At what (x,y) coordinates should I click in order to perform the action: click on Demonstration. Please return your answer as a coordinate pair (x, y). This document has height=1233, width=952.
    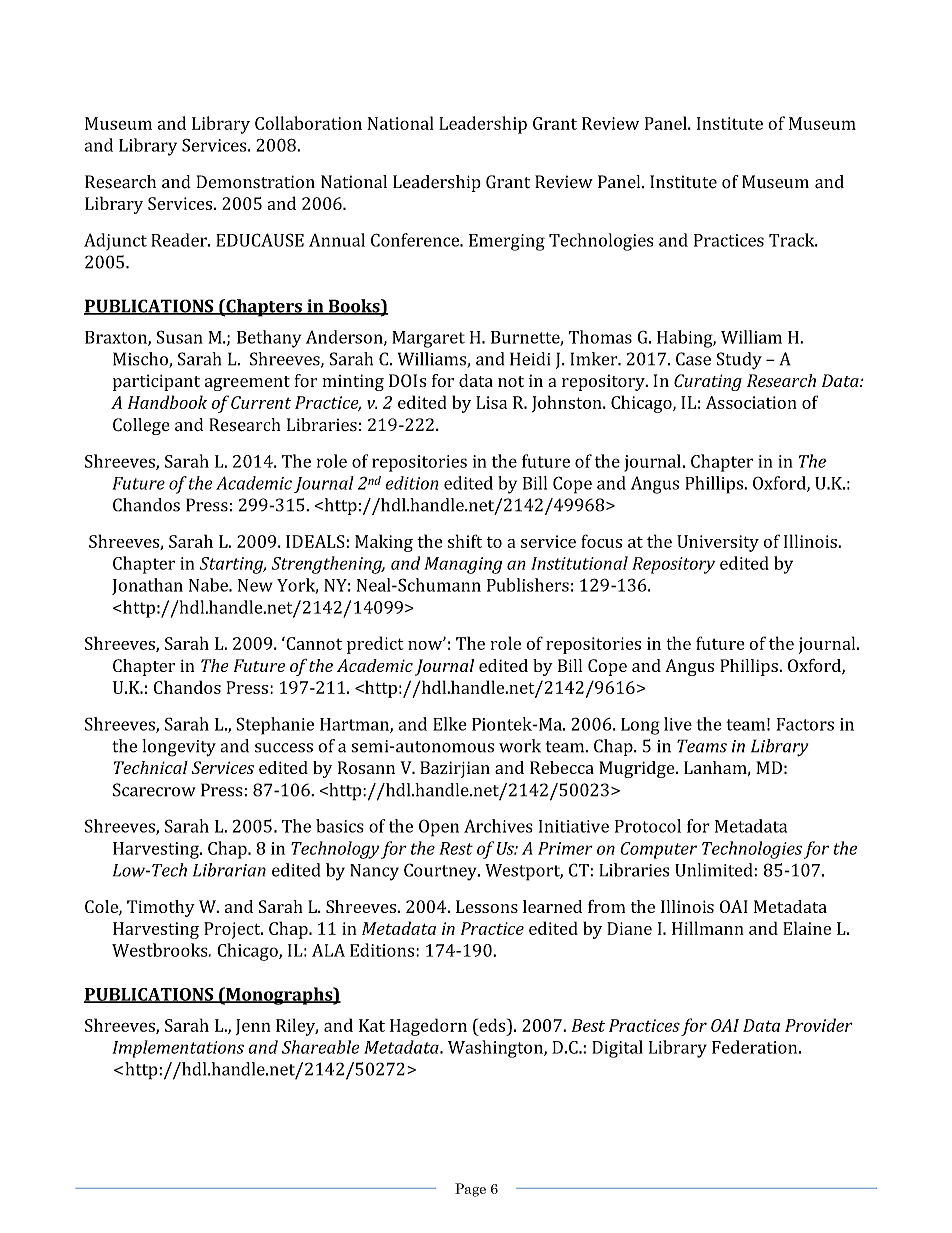
    Looking at the image, I should click on (256, 182).
